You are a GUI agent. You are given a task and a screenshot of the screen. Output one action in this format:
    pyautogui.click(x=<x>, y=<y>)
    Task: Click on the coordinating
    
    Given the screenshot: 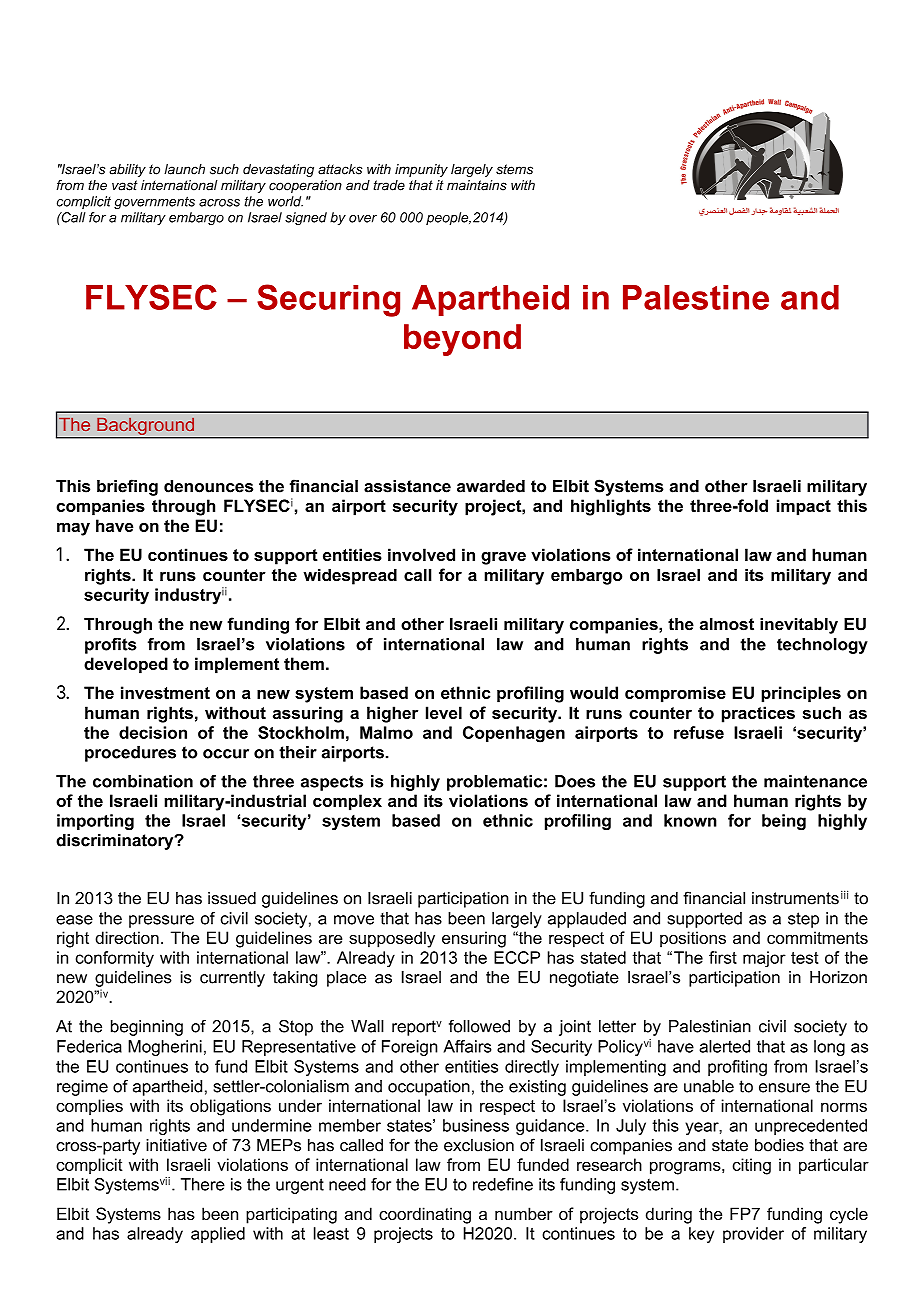 What is the action you would take?
    pyautogui.click(x=425, y=1215)
